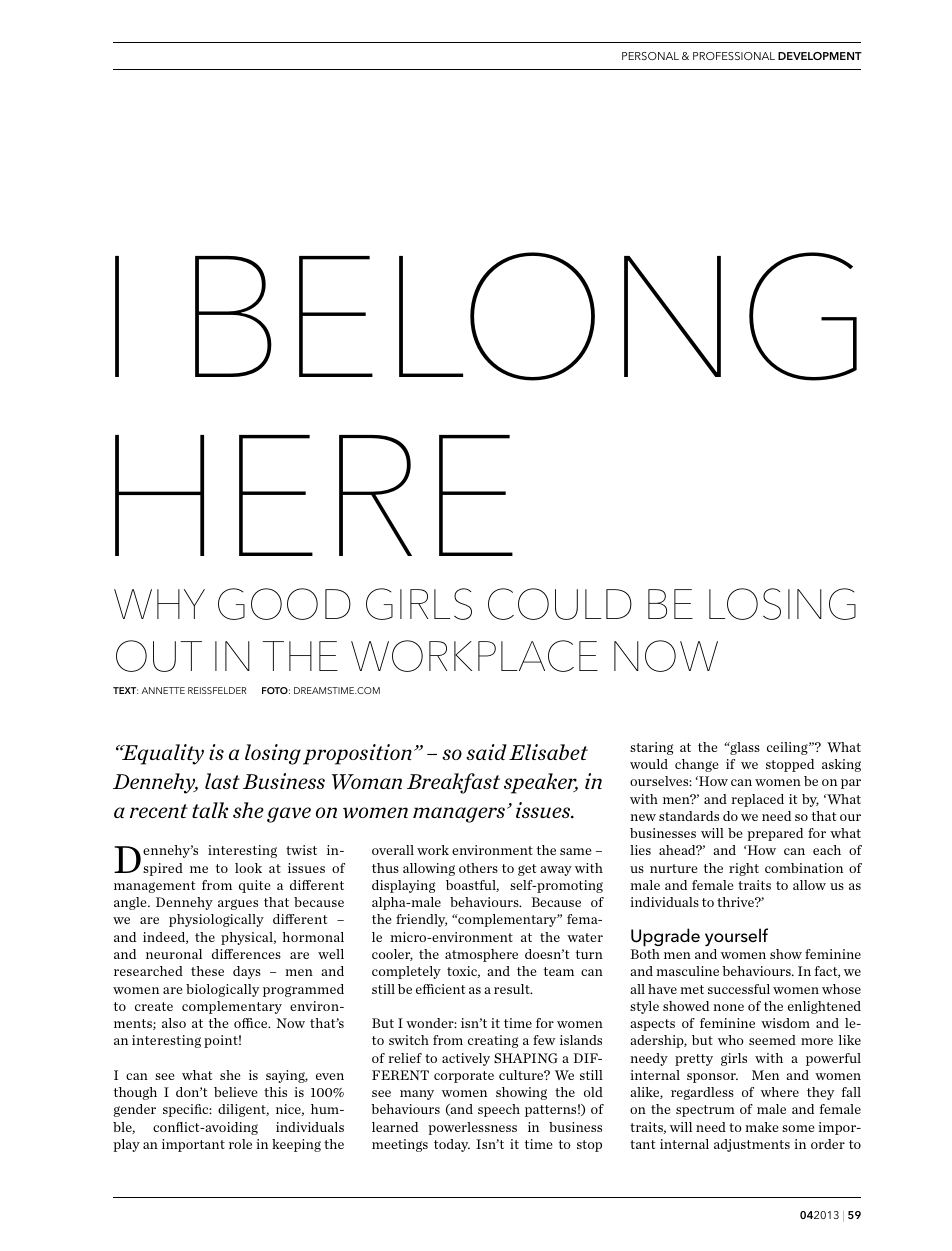 The image size is (952, 1251). Describe the element at coordinates (236, 1092) in the screenshot. I see `believe` at that location.
